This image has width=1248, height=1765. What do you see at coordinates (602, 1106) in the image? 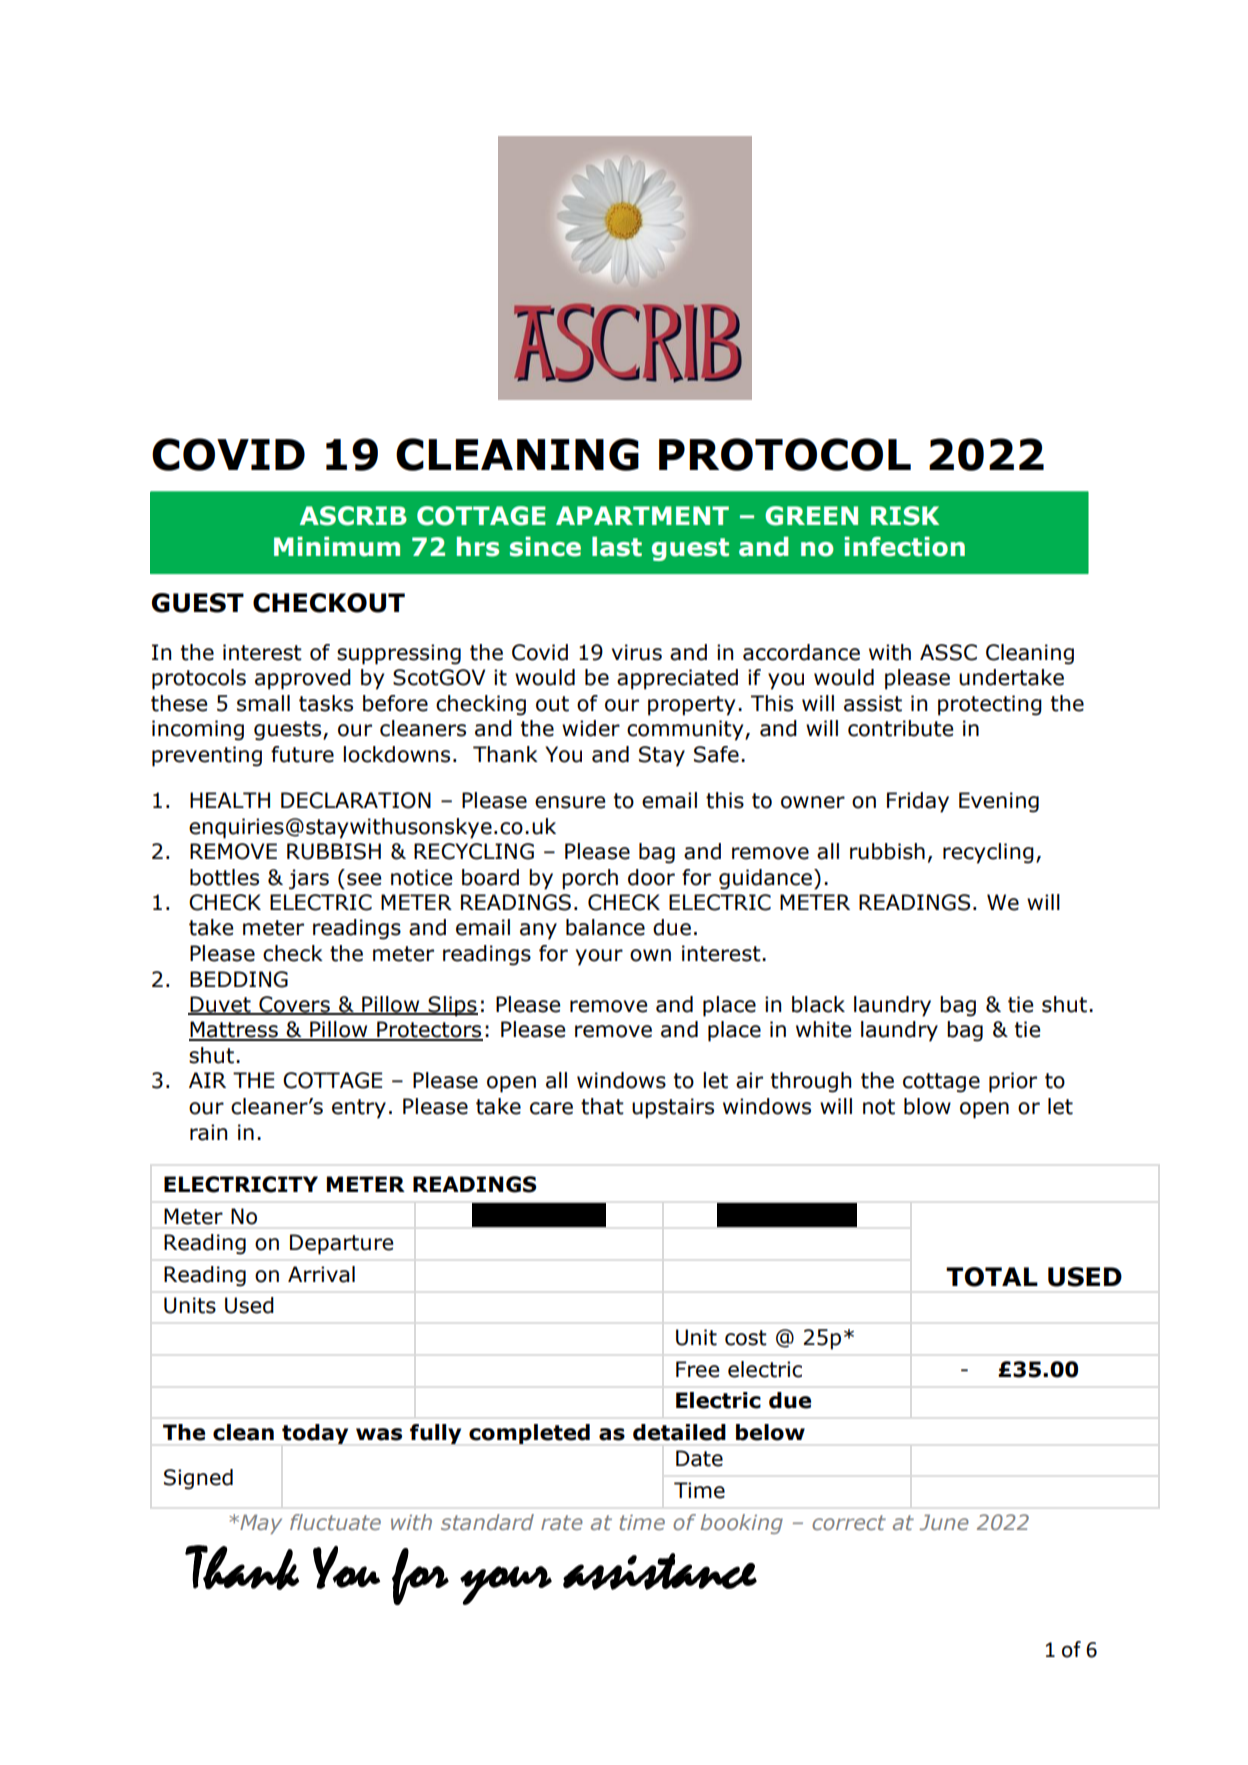
I see `that` at bounding box center [602, 1106].
